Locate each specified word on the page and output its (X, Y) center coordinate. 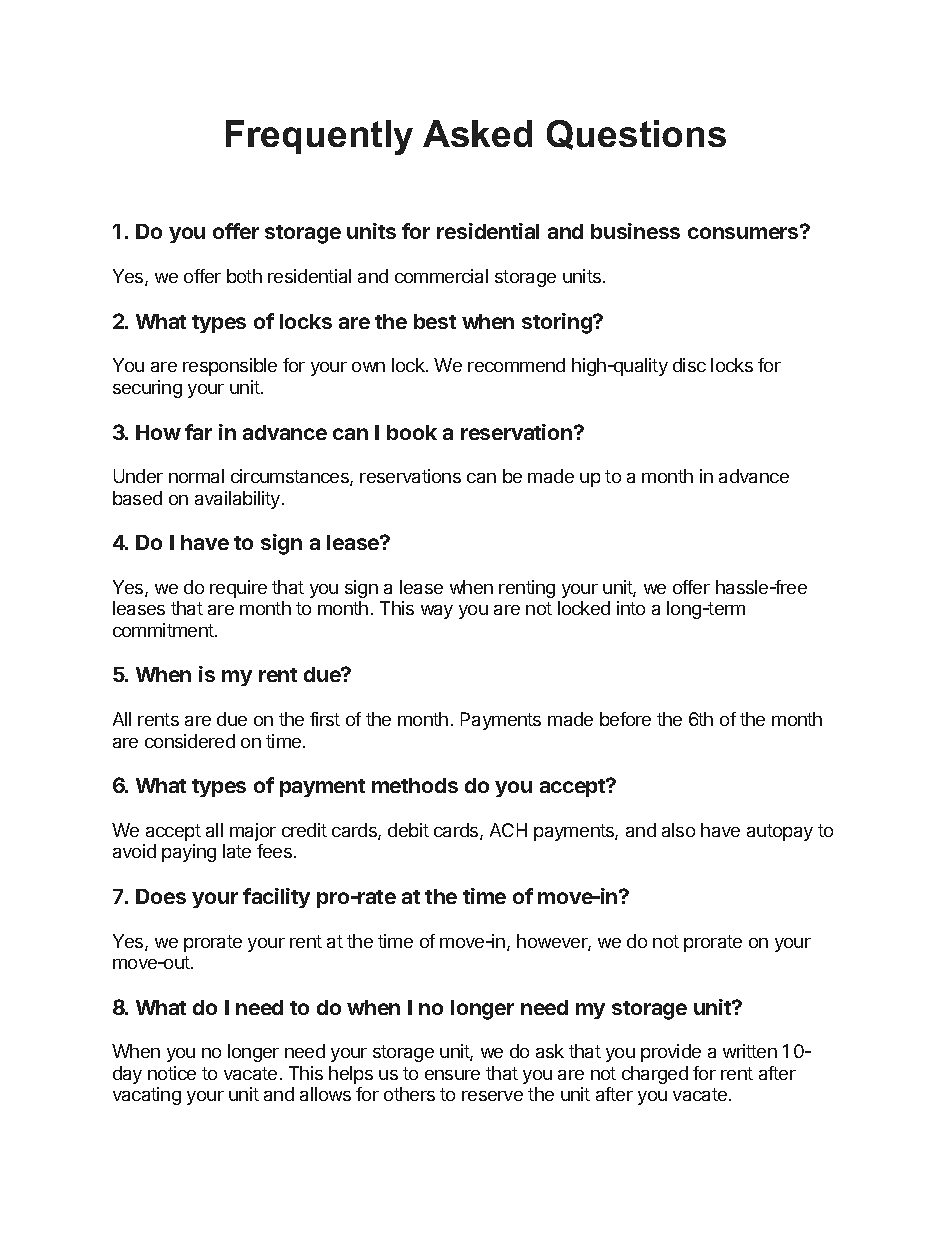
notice (172, 1073)
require (238, 589)
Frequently (319, 137)
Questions (636, 135)
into (631, 608)
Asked (477, 133)
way (437, 612)
